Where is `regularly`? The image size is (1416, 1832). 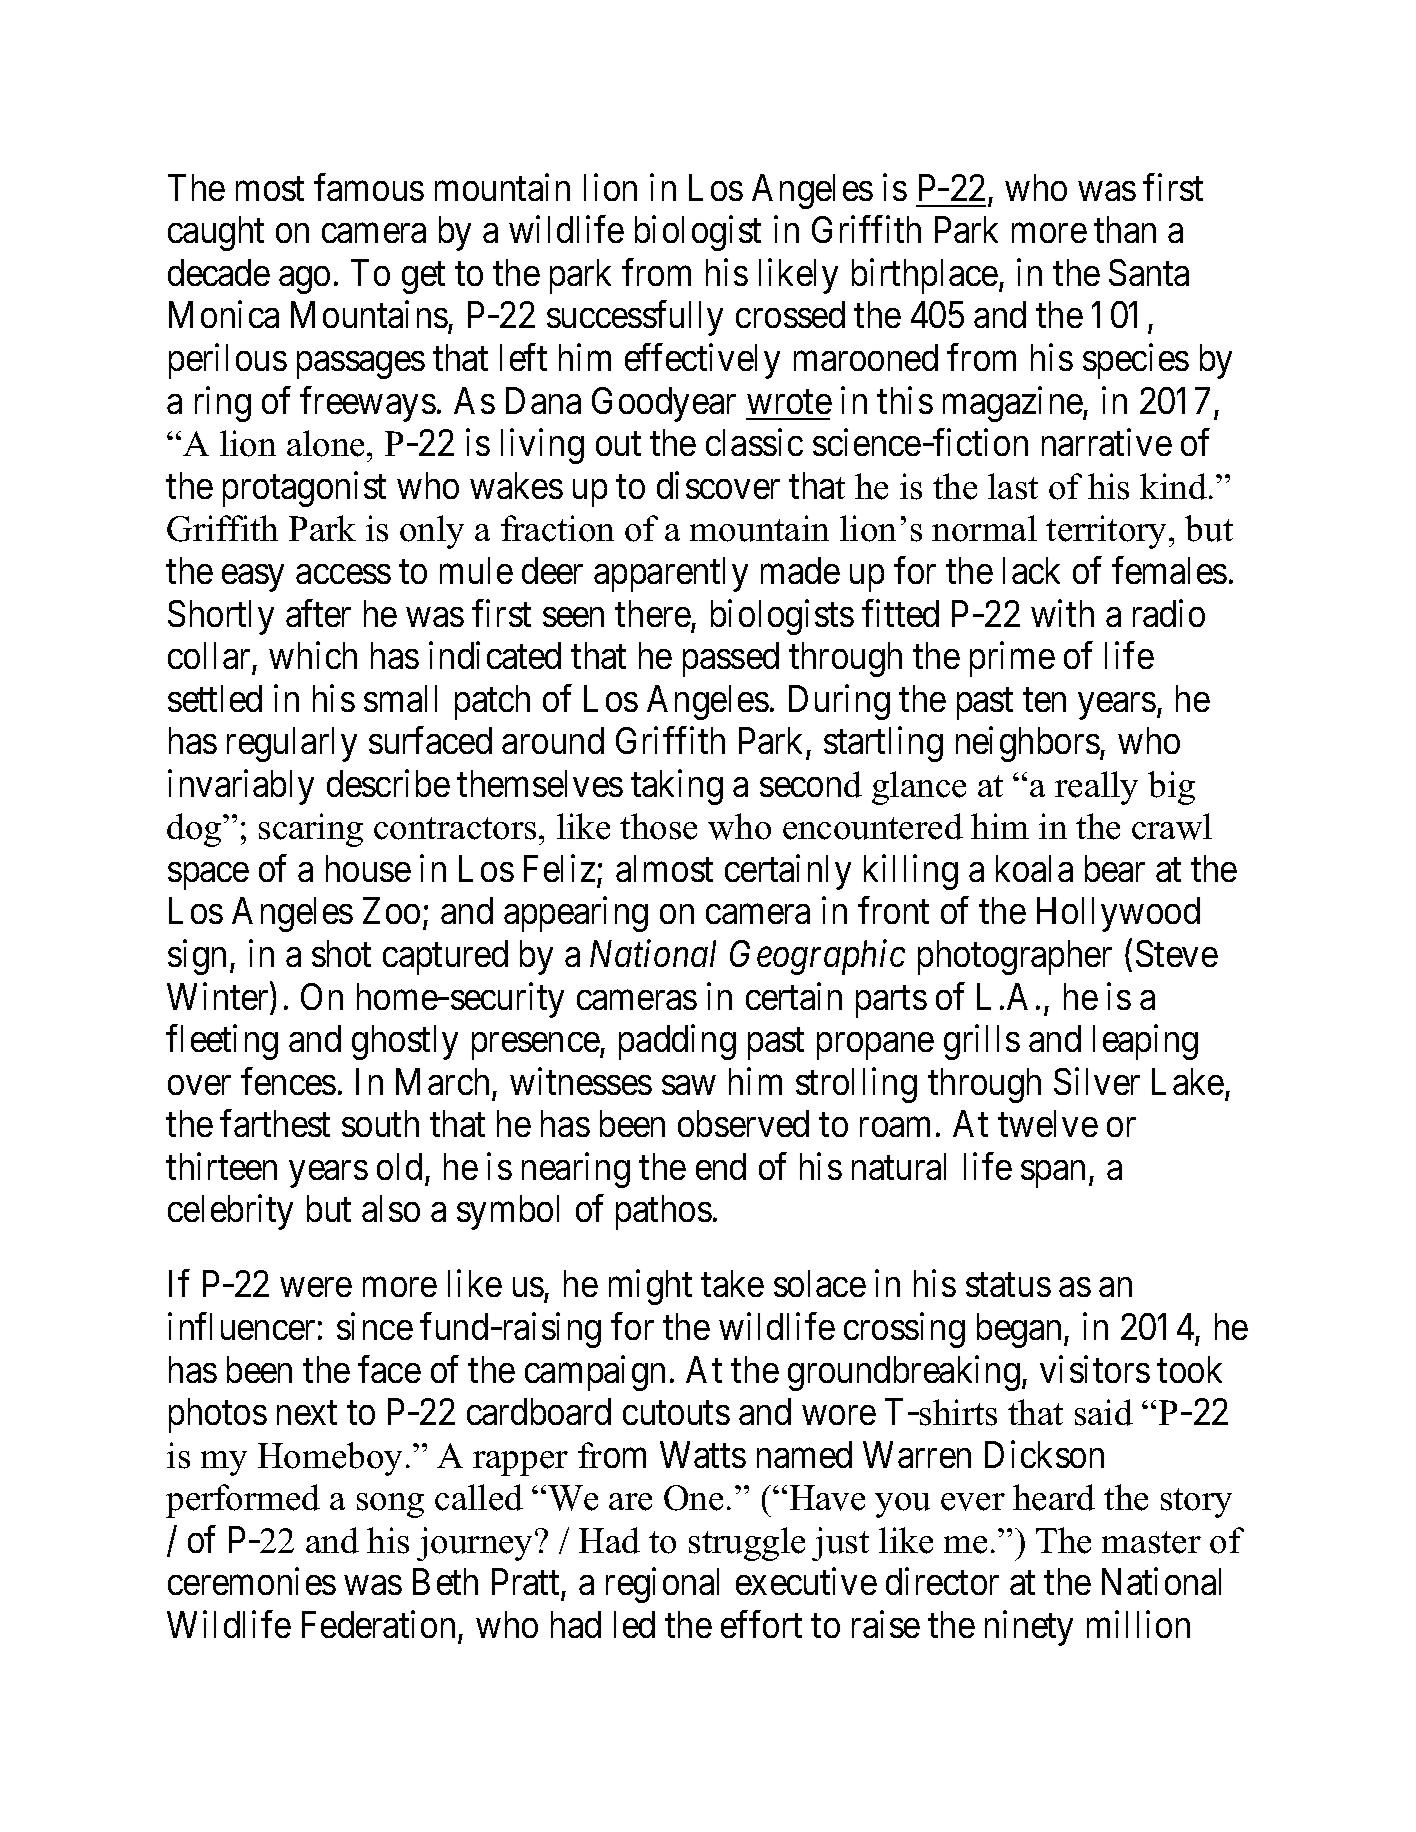 regularly is located at coordinates (292, 744).
